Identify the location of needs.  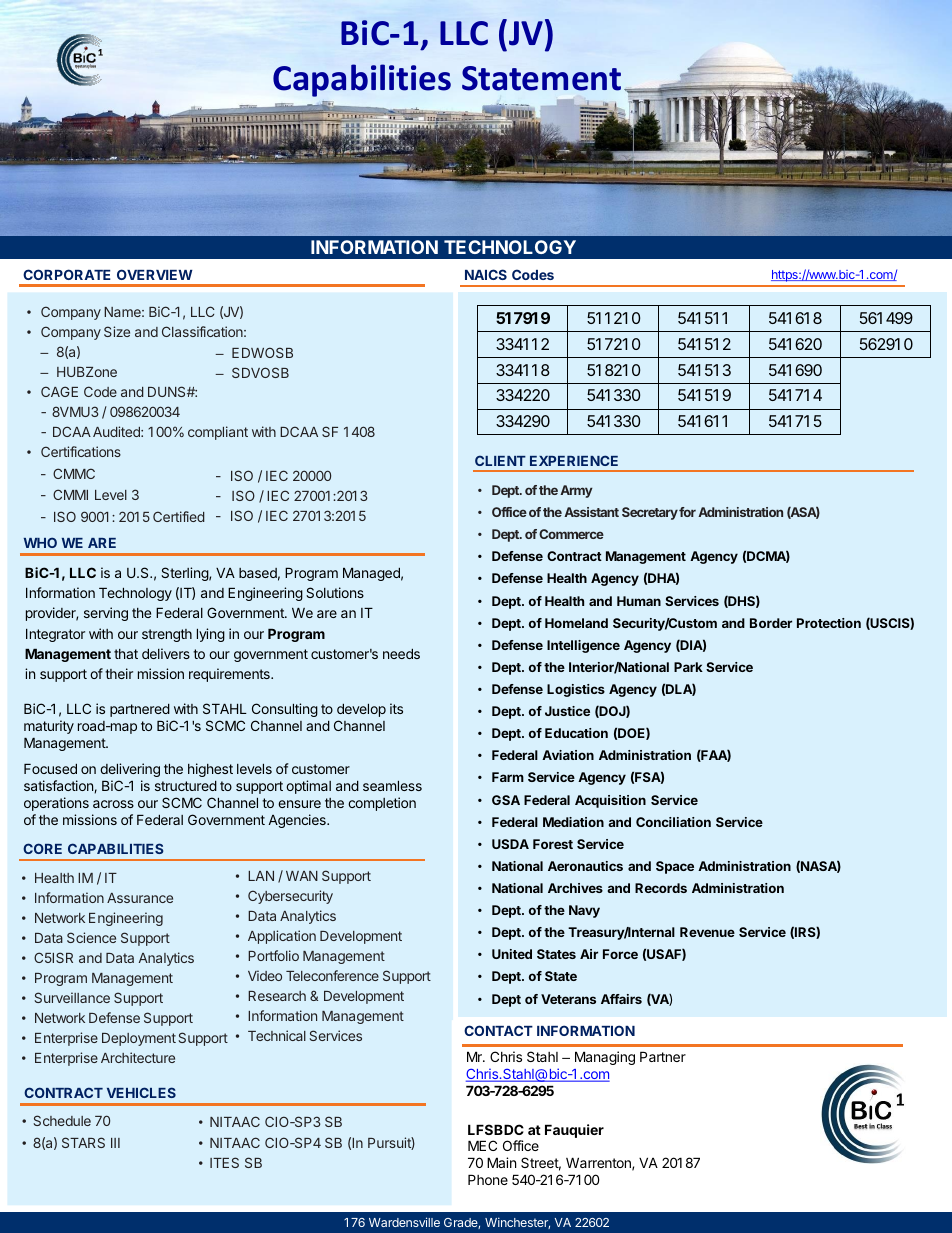
(401, 654).
